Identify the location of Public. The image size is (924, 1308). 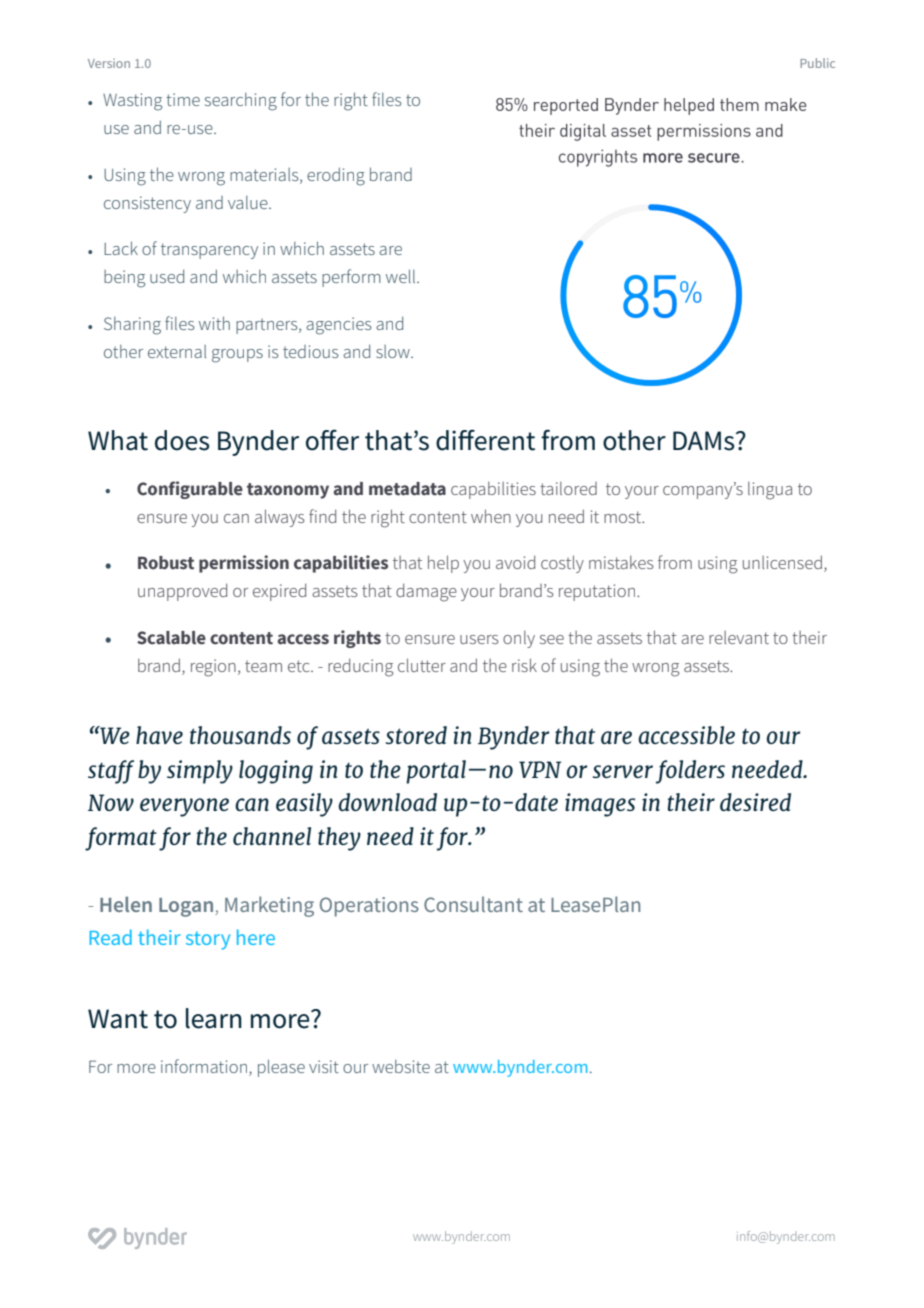
(817, 63).
